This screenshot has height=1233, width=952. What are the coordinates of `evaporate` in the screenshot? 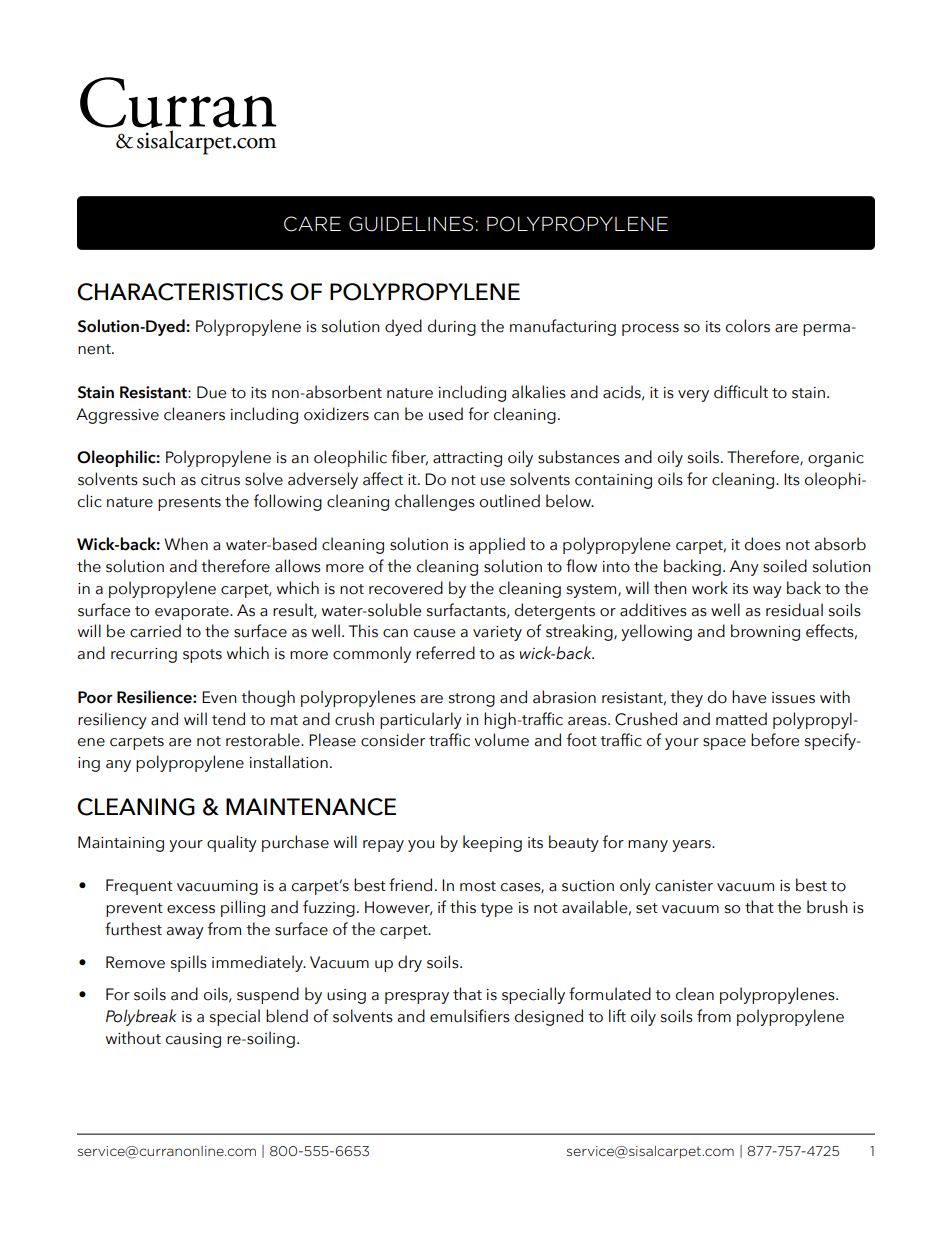 It's located at (193, 613).
